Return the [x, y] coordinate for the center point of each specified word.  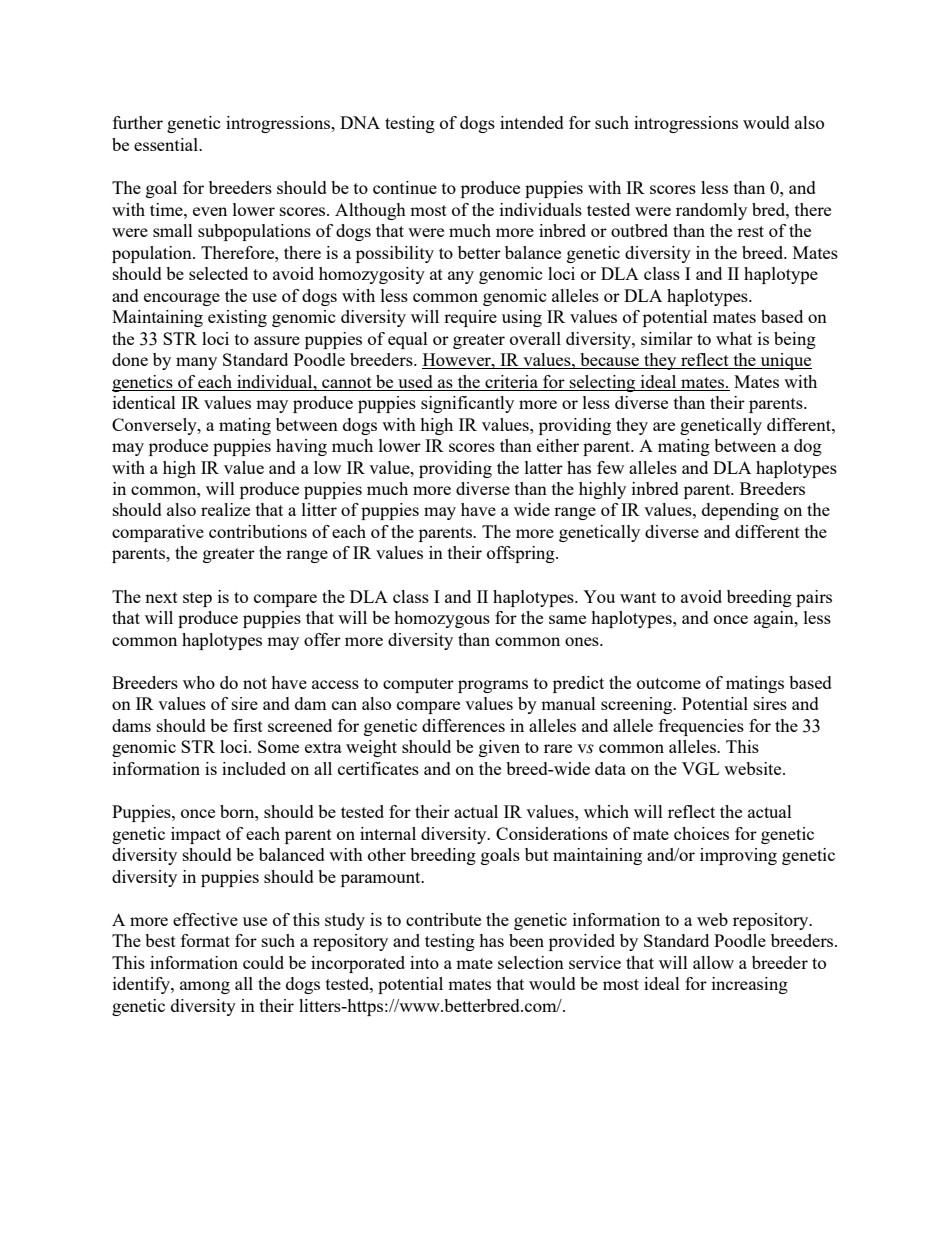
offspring [522, 554]
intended [532, 122]
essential [167, 144]
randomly [711, 211]
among [205, 987]
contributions [258, 531]
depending [740, 511]
